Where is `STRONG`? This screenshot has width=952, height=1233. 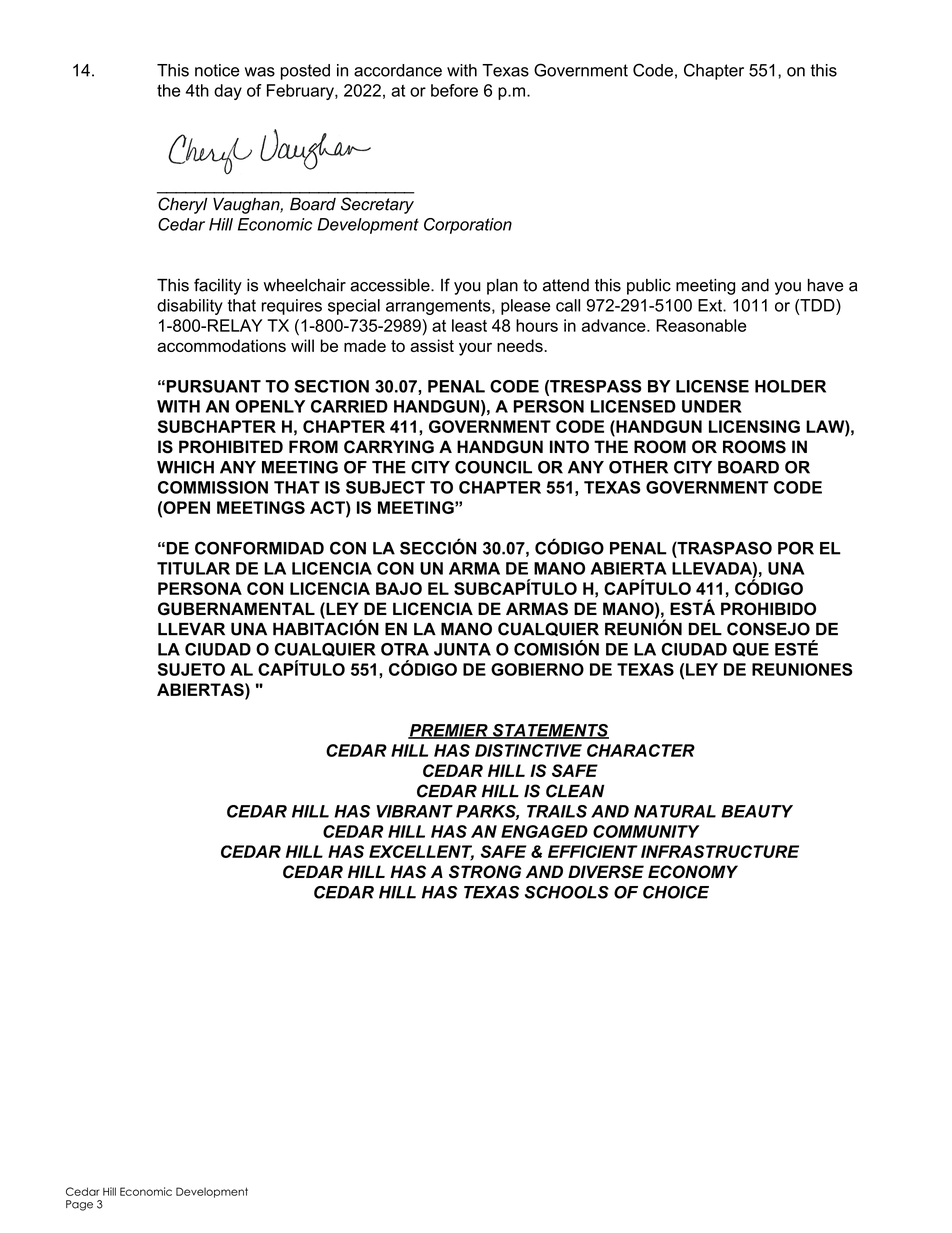
STRONG is located at coordinates (485, 872).
